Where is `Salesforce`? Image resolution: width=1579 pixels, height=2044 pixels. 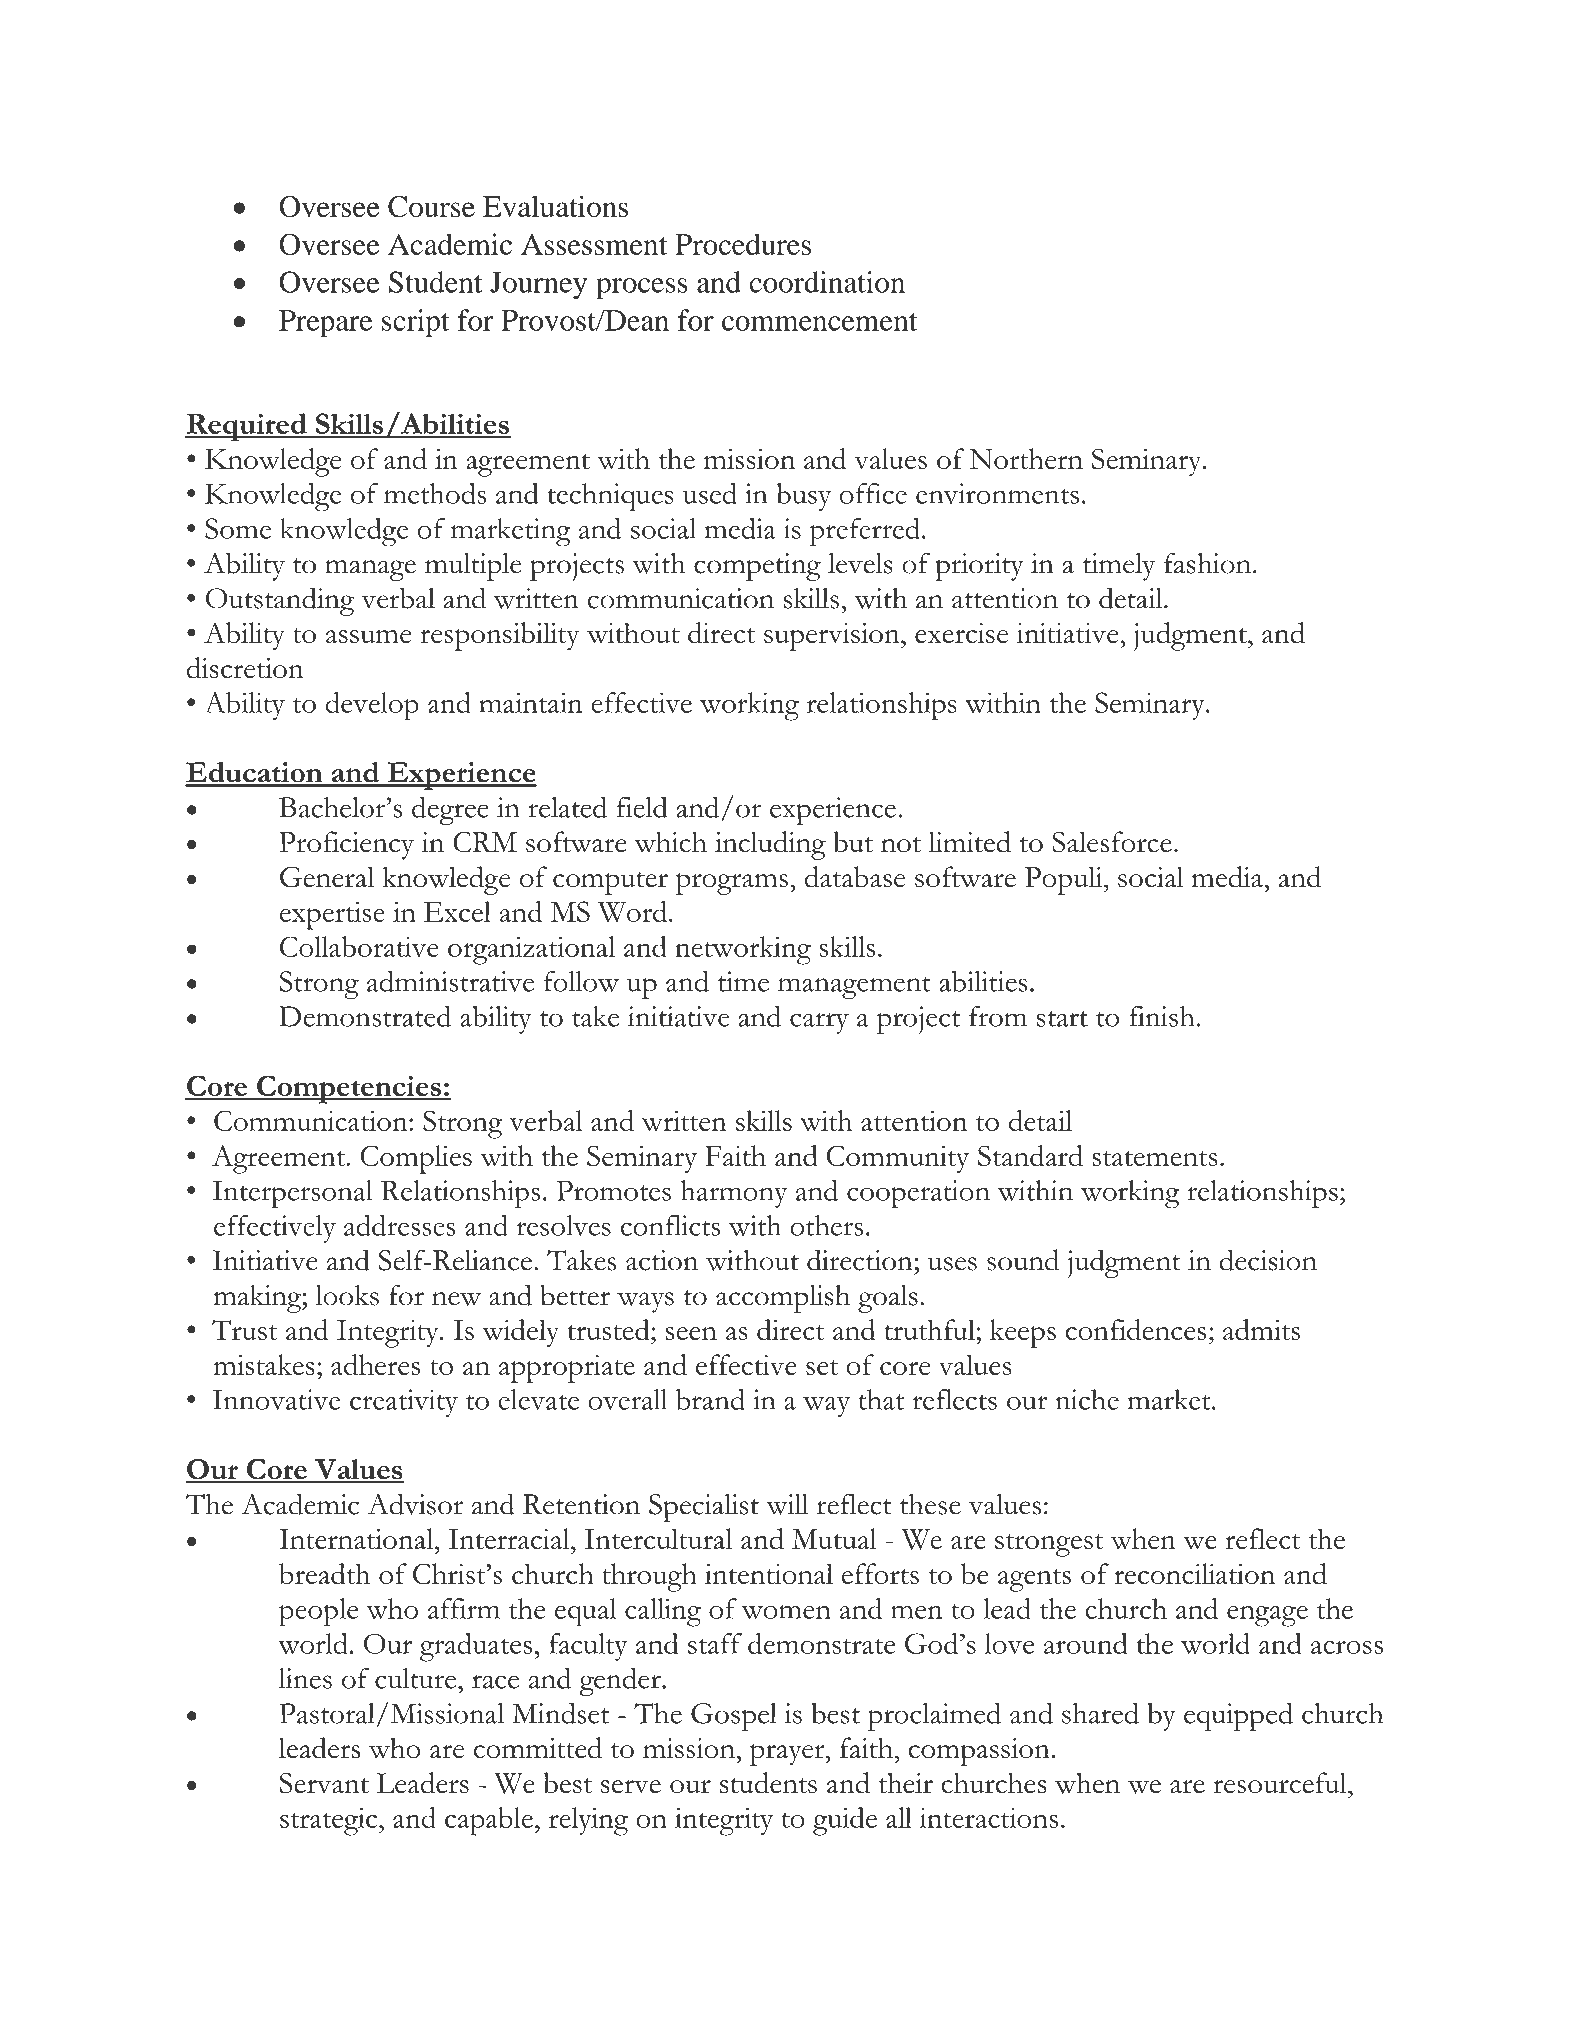 Salesforce is located at coordinates (1112, 842).
